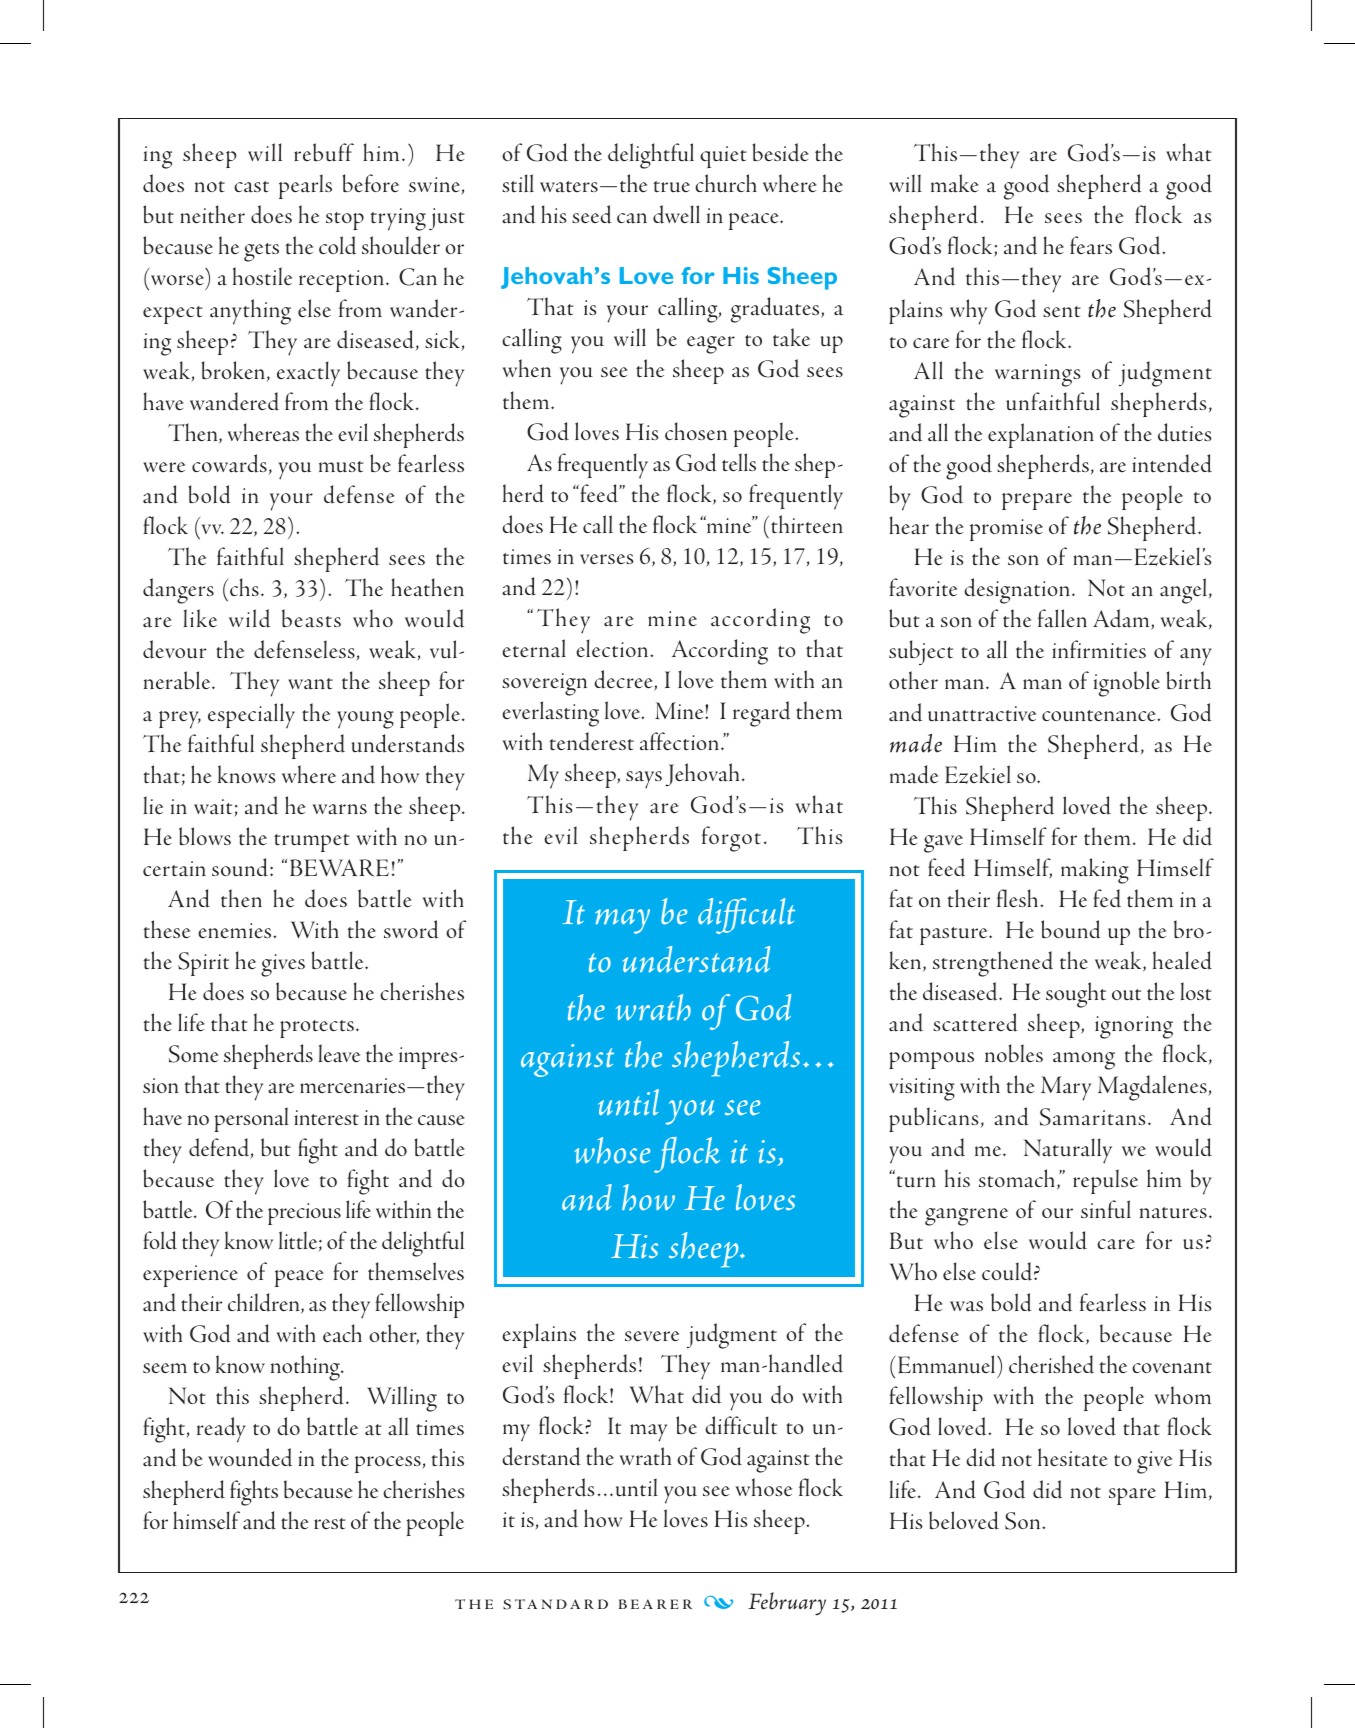 The width and height of the screenshot is (1355, 1728). What do you see at coordinates (339, 868) in the screenshot?
I see `BEWARE` at bounding box center [339, 868].
